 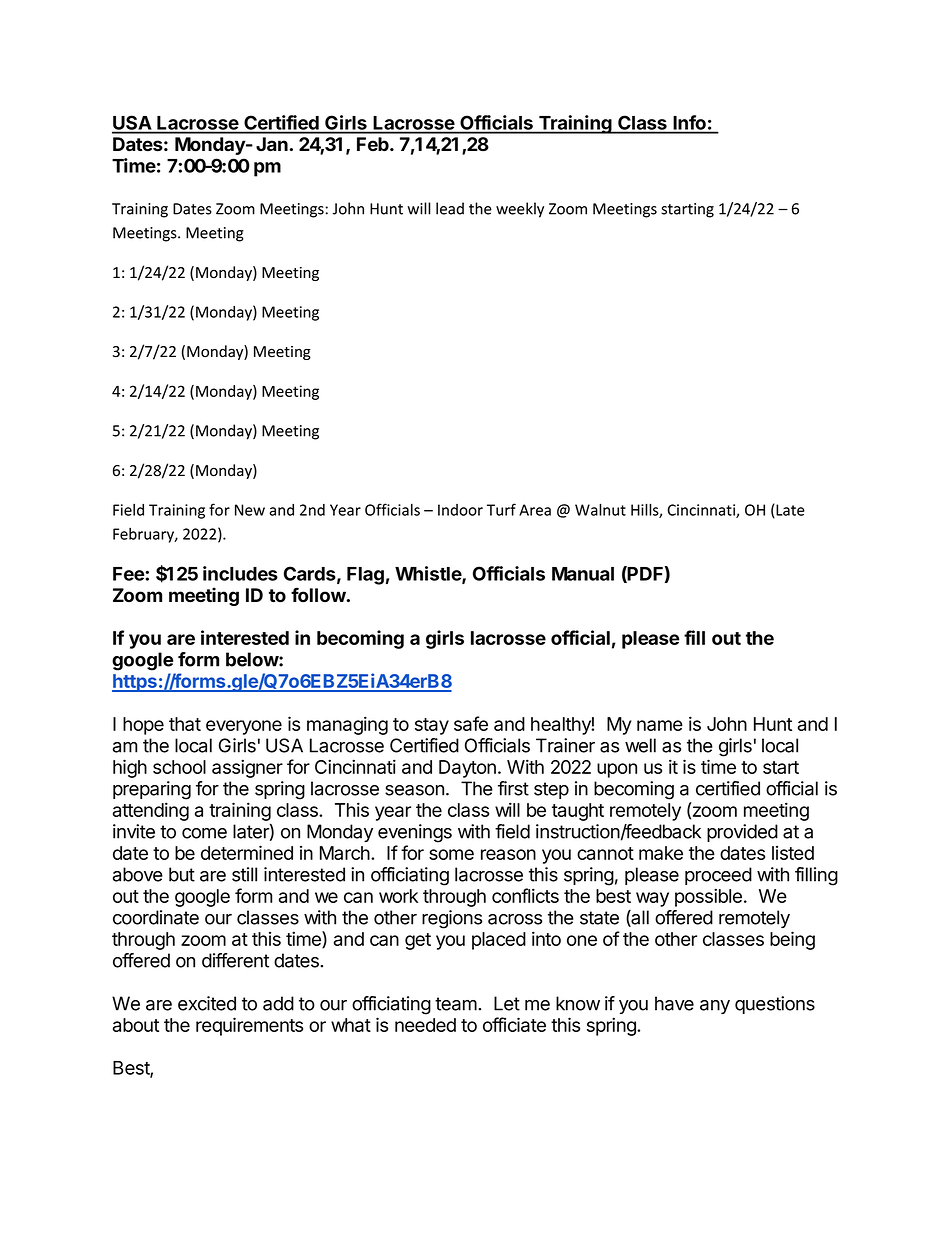 What do you see at coordinates (250, 510) in the screenshot?
I see `New` at bounding box center [250, 510].
